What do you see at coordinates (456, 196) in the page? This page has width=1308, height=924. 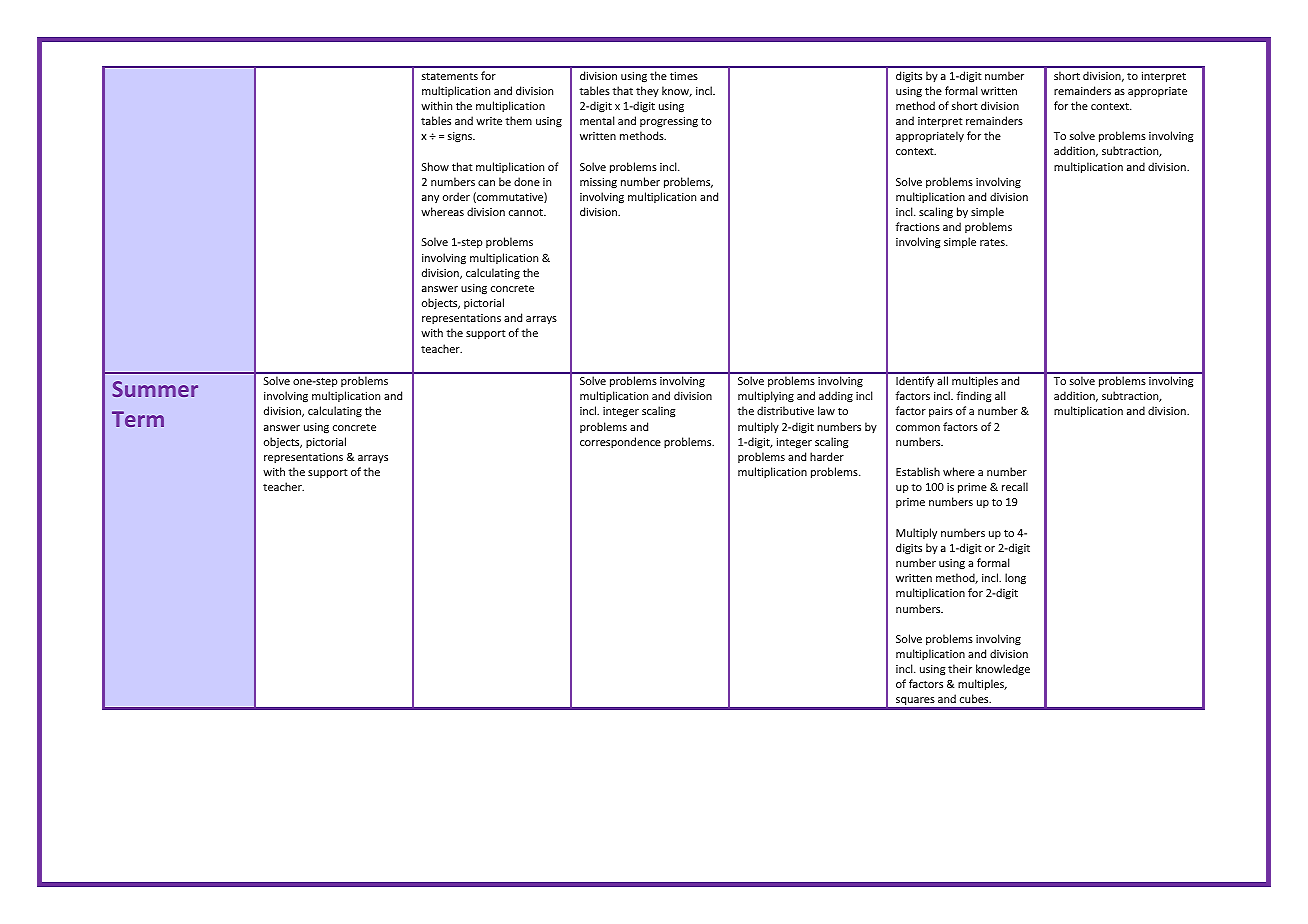 I see `order` at bounding box center [456, 196].
